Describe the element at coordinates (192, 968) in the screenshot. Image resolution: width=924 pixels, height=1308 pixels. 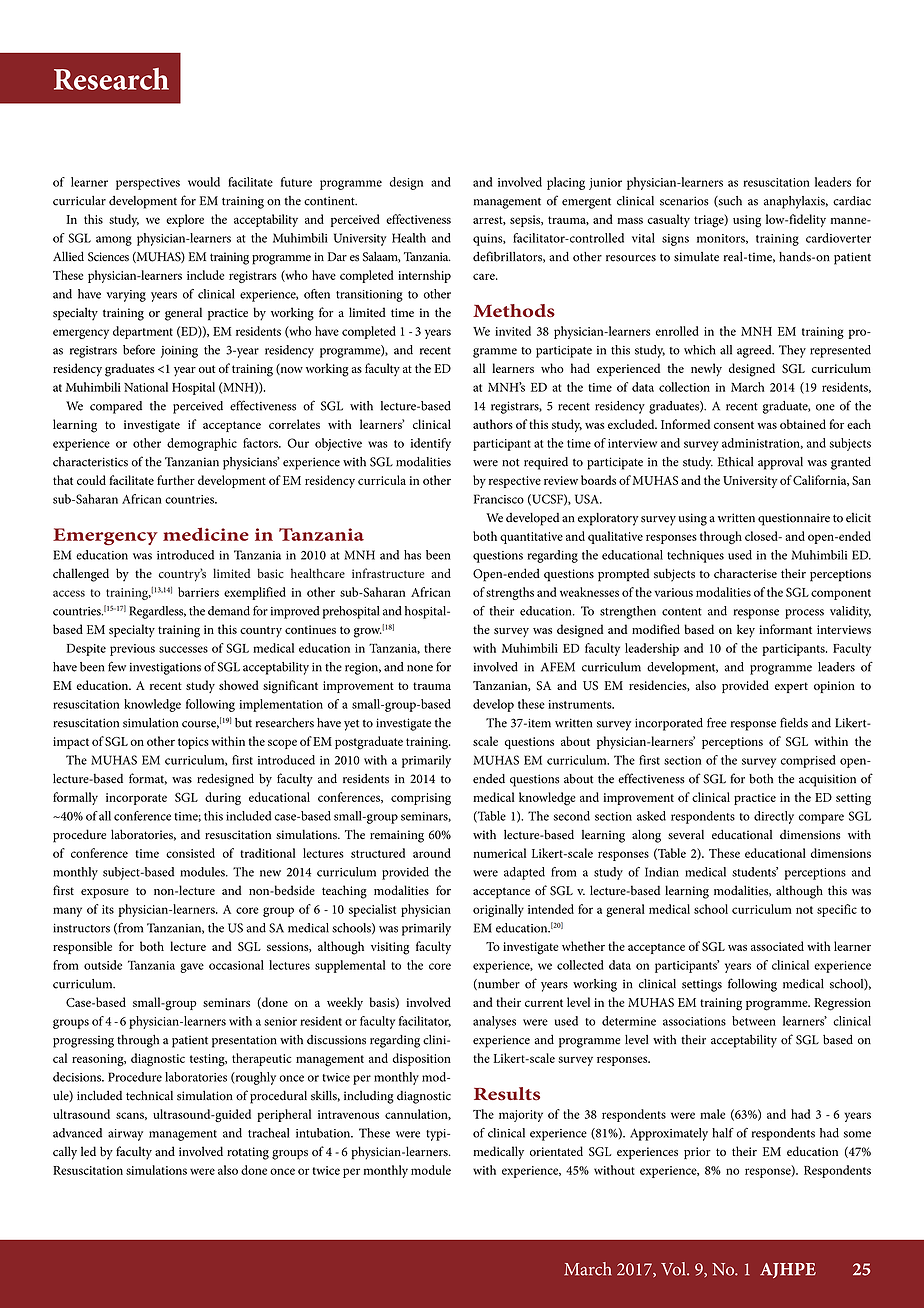
I see `gave` at that location.
